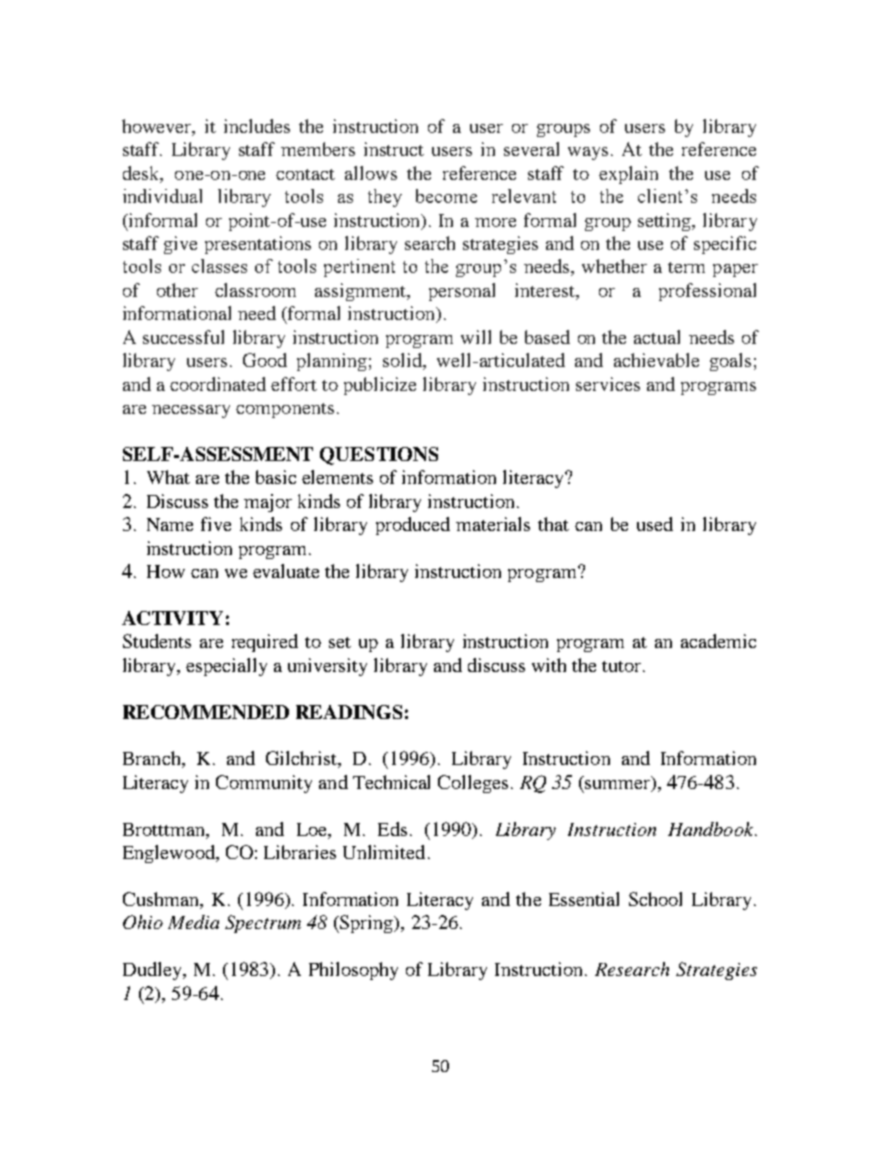 This document has width=880, height=1161. Describe the element at coordinates (628, 175) in the document. I see `explain` at that location.
